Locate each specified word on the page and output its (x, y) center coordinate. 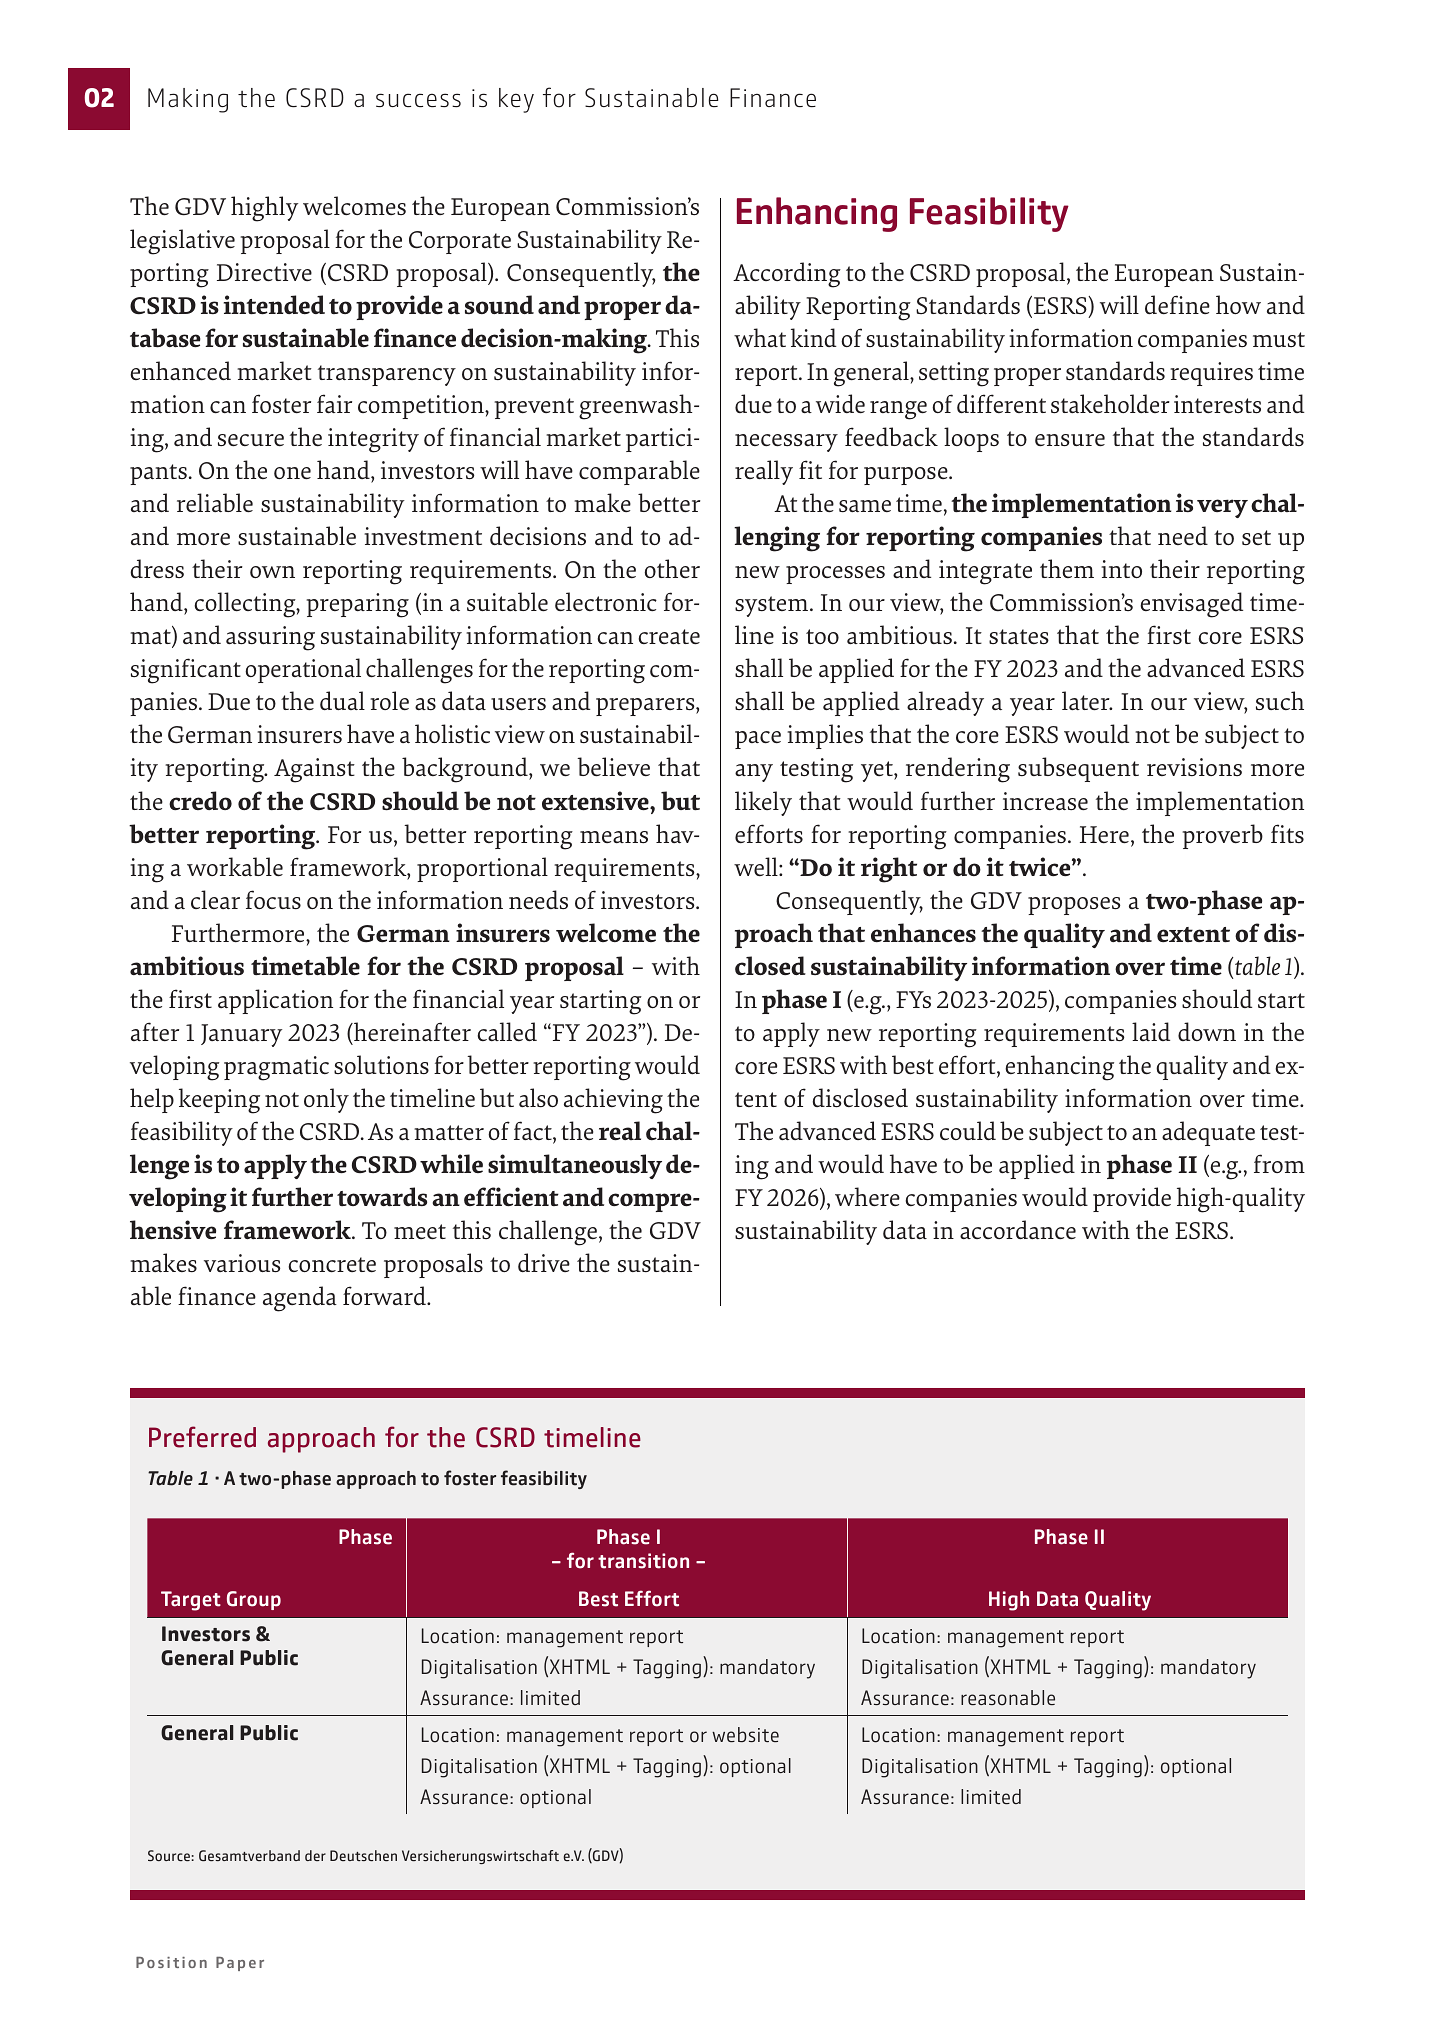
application (275, 1001)
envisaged (1191, 605)
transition (643, 1561)
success (418, 100)
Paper (240, 1964)
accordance (1018, 1229)
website (745, 1734)
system (773, 606)
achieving (613, 1101)
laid (1151, 1031)
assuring (270, 638)
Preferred (202, 1437)
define (1177, 304)
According (787, 275)
